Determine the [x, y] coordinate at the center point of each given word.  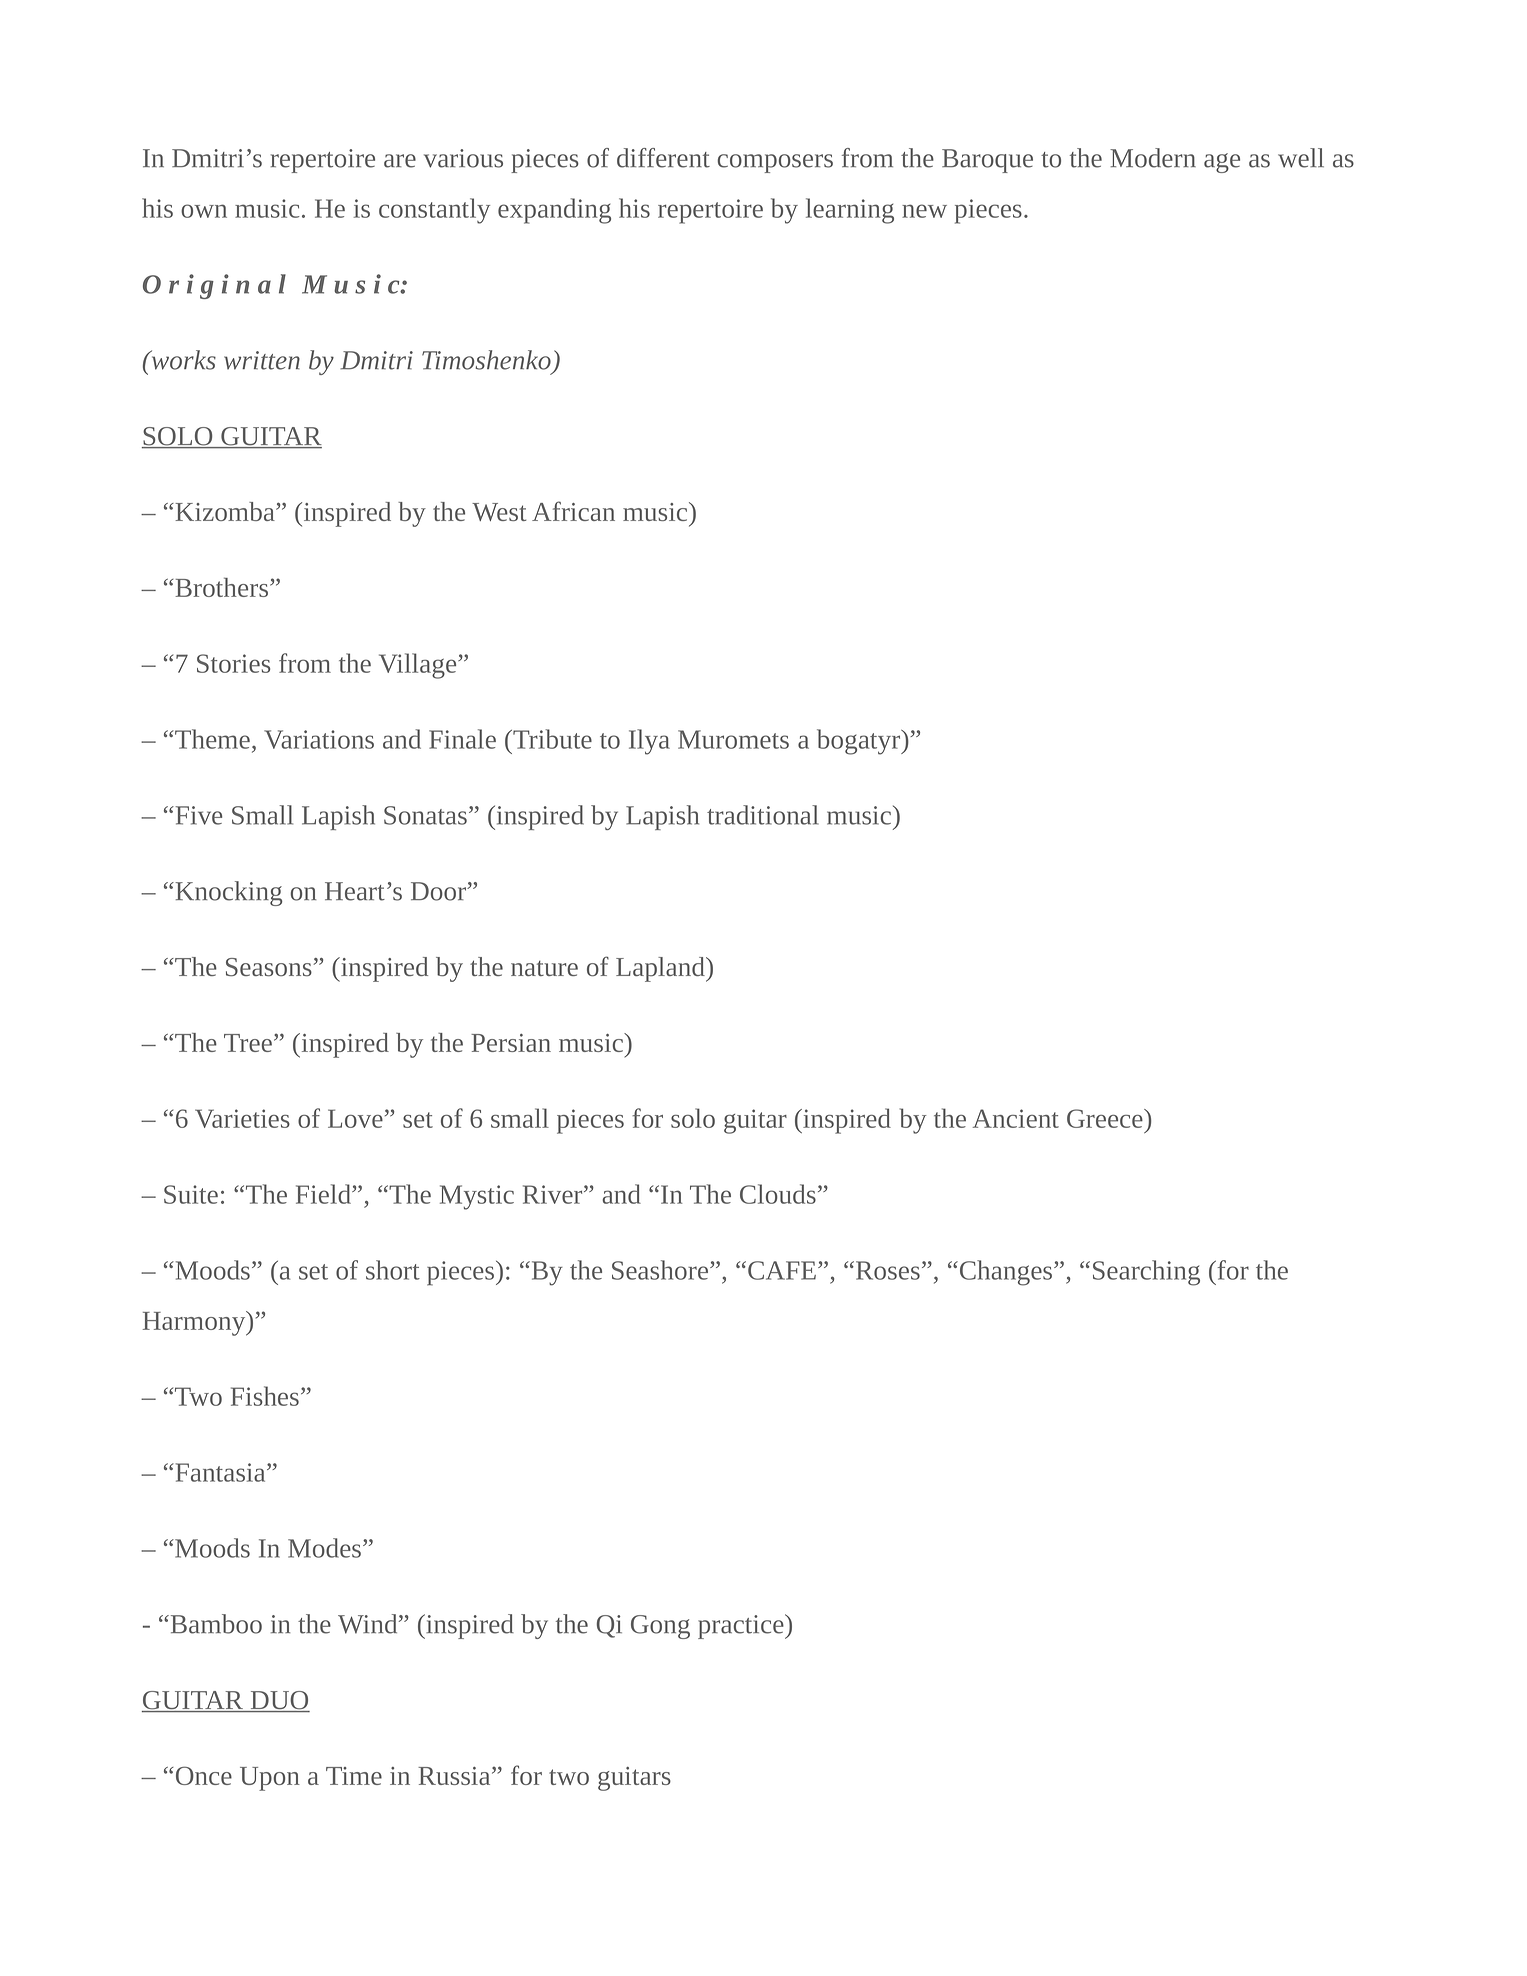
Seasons [270, 967]
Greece [1106, 1118]
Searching [1146, 1273]
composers [775, 163]
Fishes [265, 1396]
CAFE [782, 1270]
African [573, 511]
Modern [1153, 158]
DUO [279, 1701]
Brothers [222, 587]
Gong [660, 1627]
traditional [763, 815]
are [400, 161]
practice [742, 1626]
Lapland [661, 969]
